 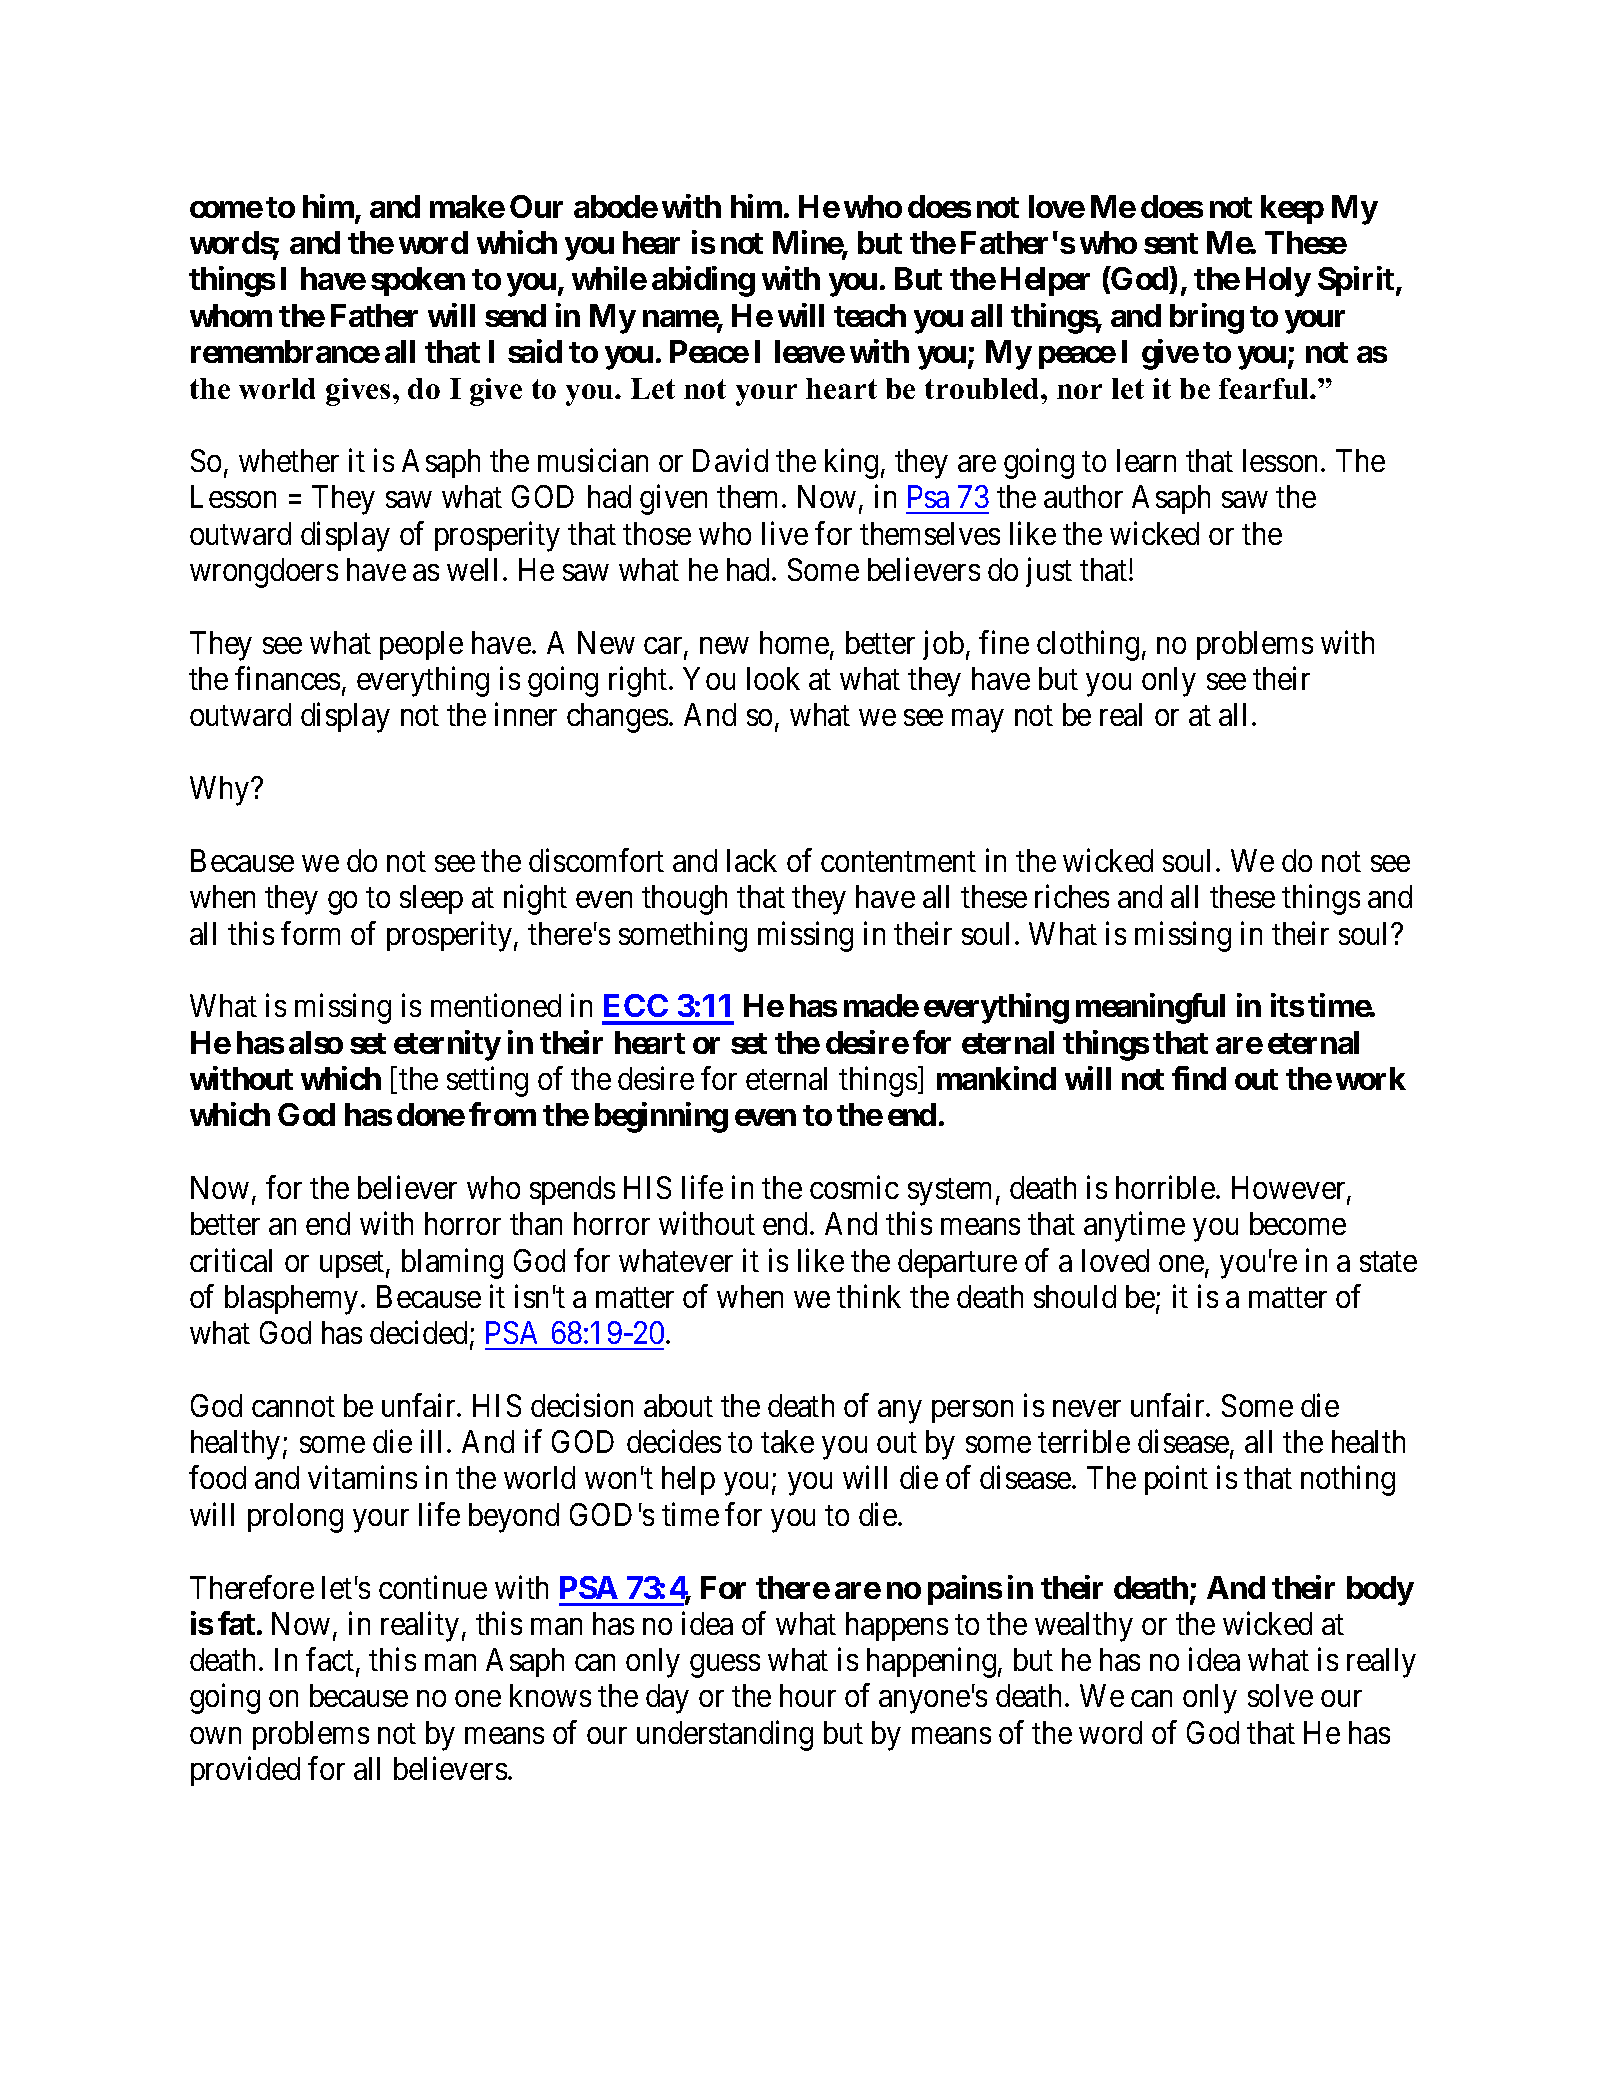 What do you see at coordinates (1150, 1009) in the screenshot?
I see `meaningful` at bounding box center [1150, 1009].
